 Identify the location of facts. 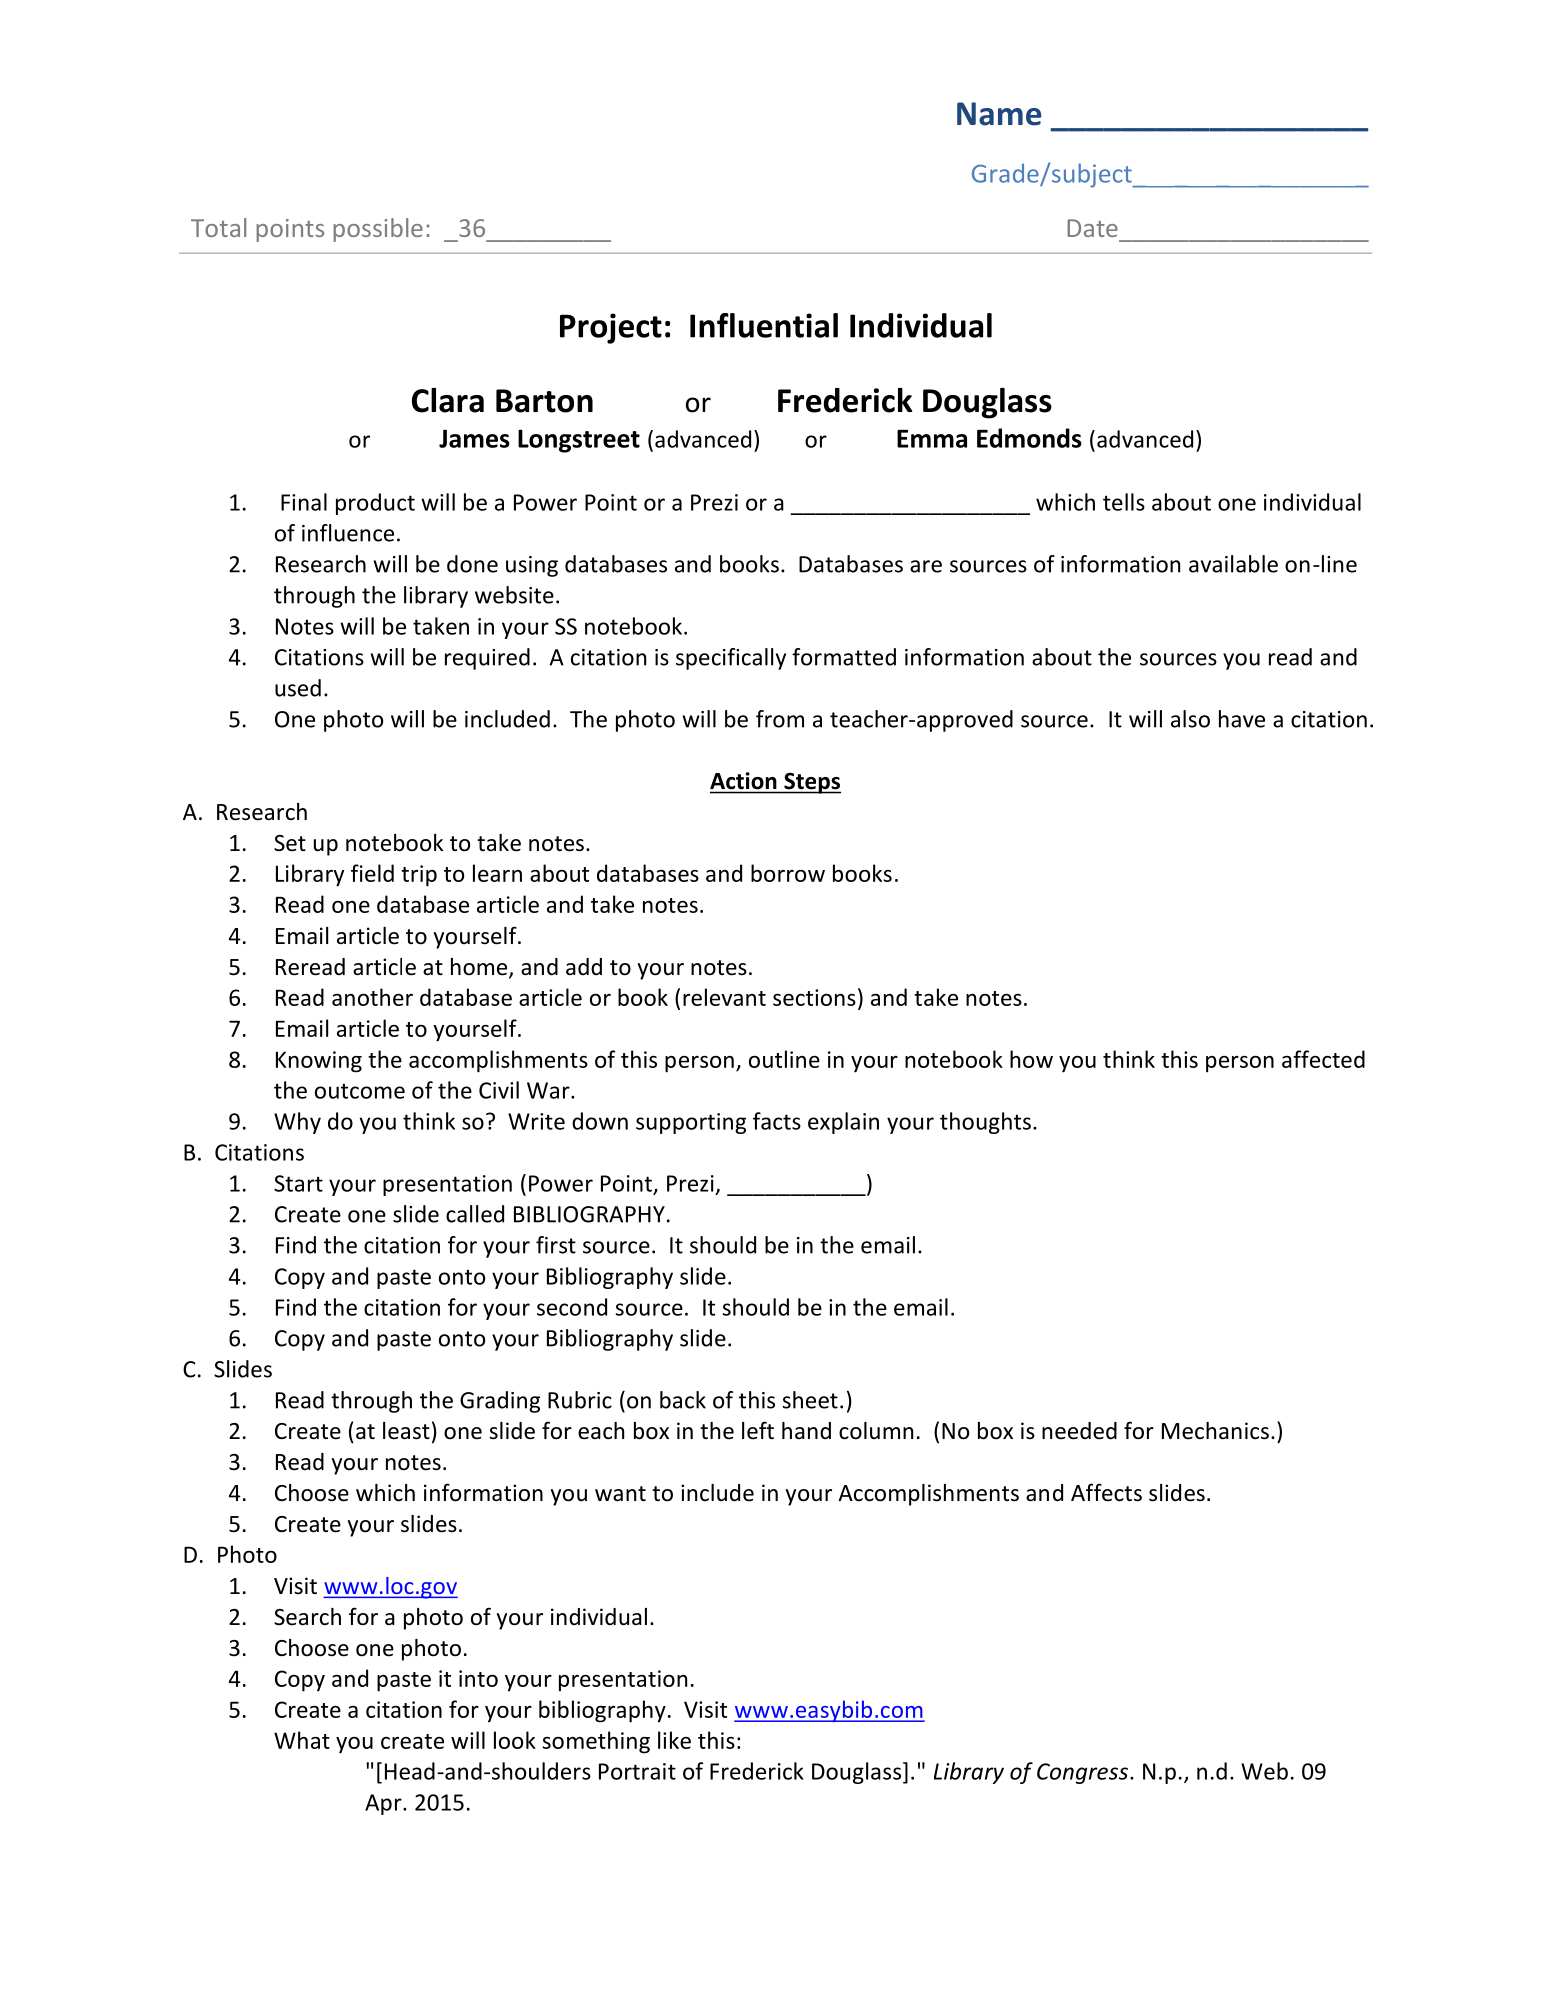
(777, 1121).
